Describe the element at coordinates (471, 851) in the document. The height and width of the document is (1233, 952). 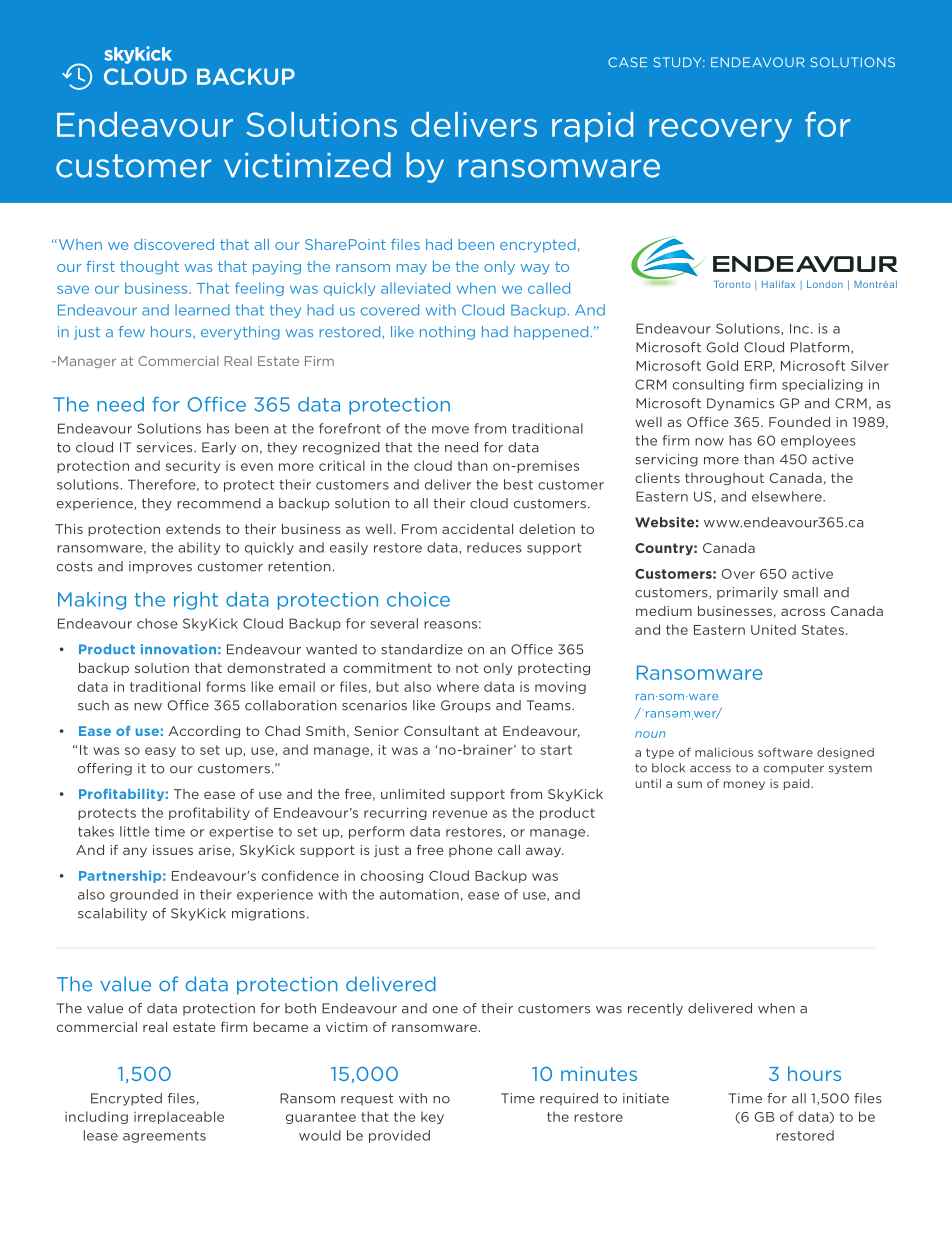
I see `phone` at that location.
